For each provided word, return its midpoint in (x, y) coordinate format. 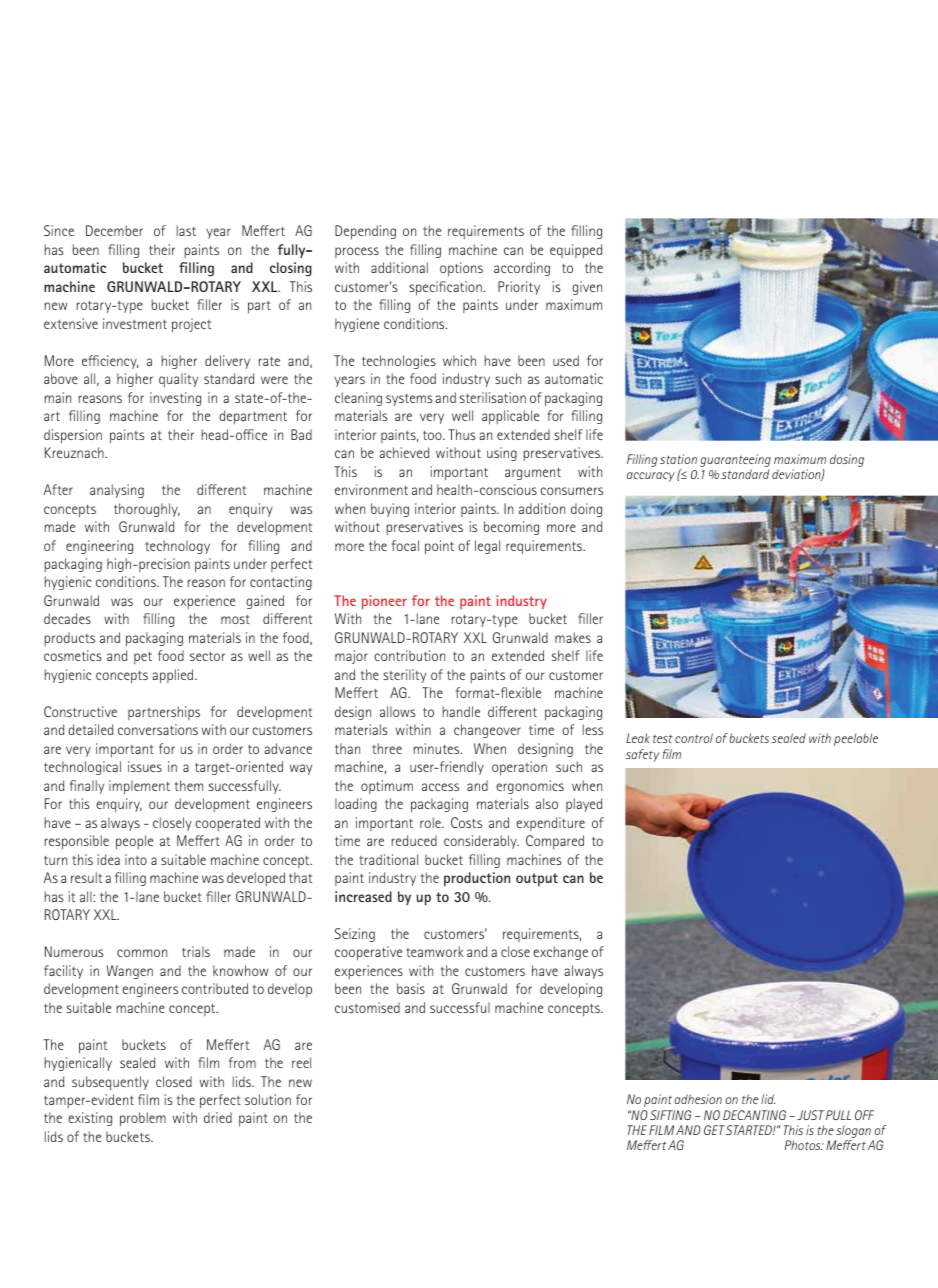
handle (461, 711)
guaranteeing (735, 462)
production (477, 879)
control (694, 738)
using (502, 454)
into (136, 859)
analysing (117, 491)
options (461, 269)
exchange (560, 953)
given (587, 288)
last (186, 230)
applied (174, 676)
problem (143, 1119)
